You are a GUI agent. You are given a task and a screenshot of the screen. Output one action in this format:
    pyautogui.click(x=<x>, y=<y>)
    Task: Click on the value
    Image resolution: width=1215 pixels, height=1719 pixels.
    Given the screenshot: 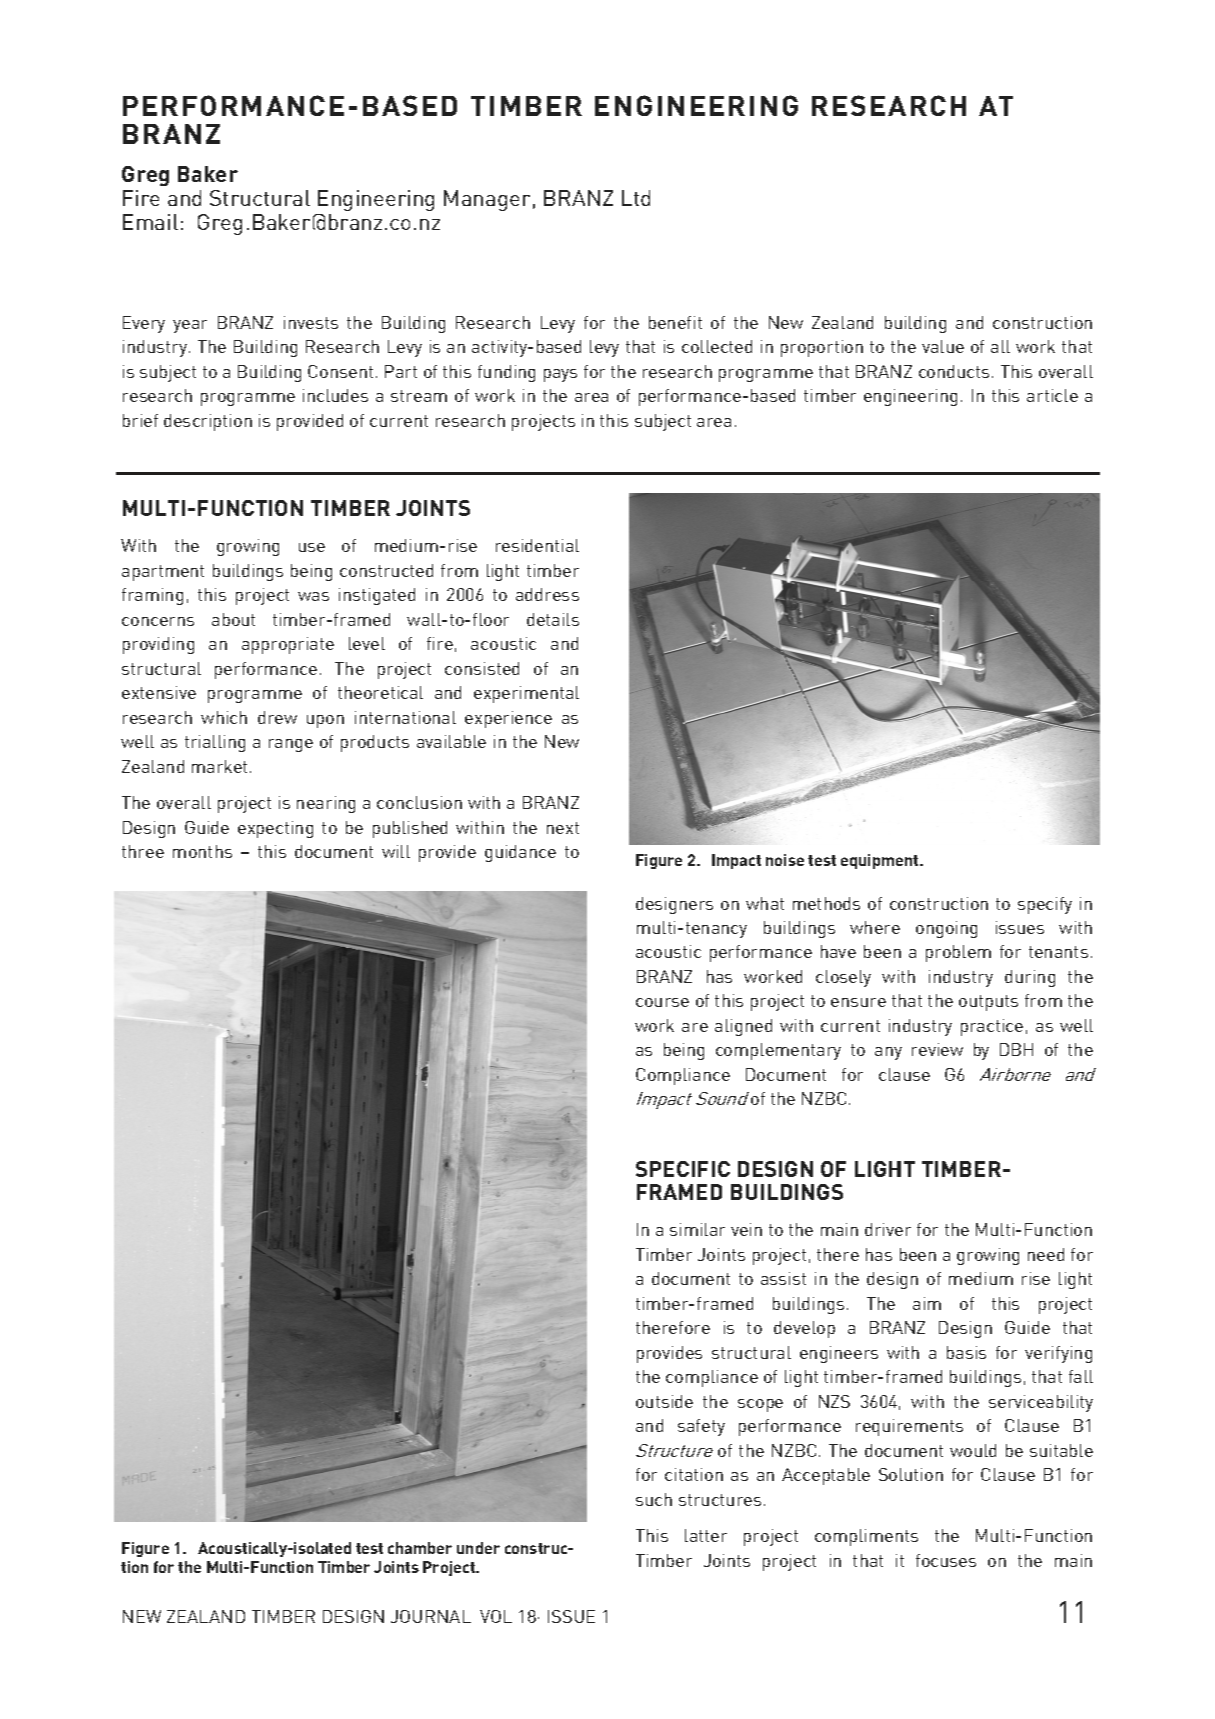 What is the action you would take?
    pyautogui.click(x=943, y=346)
